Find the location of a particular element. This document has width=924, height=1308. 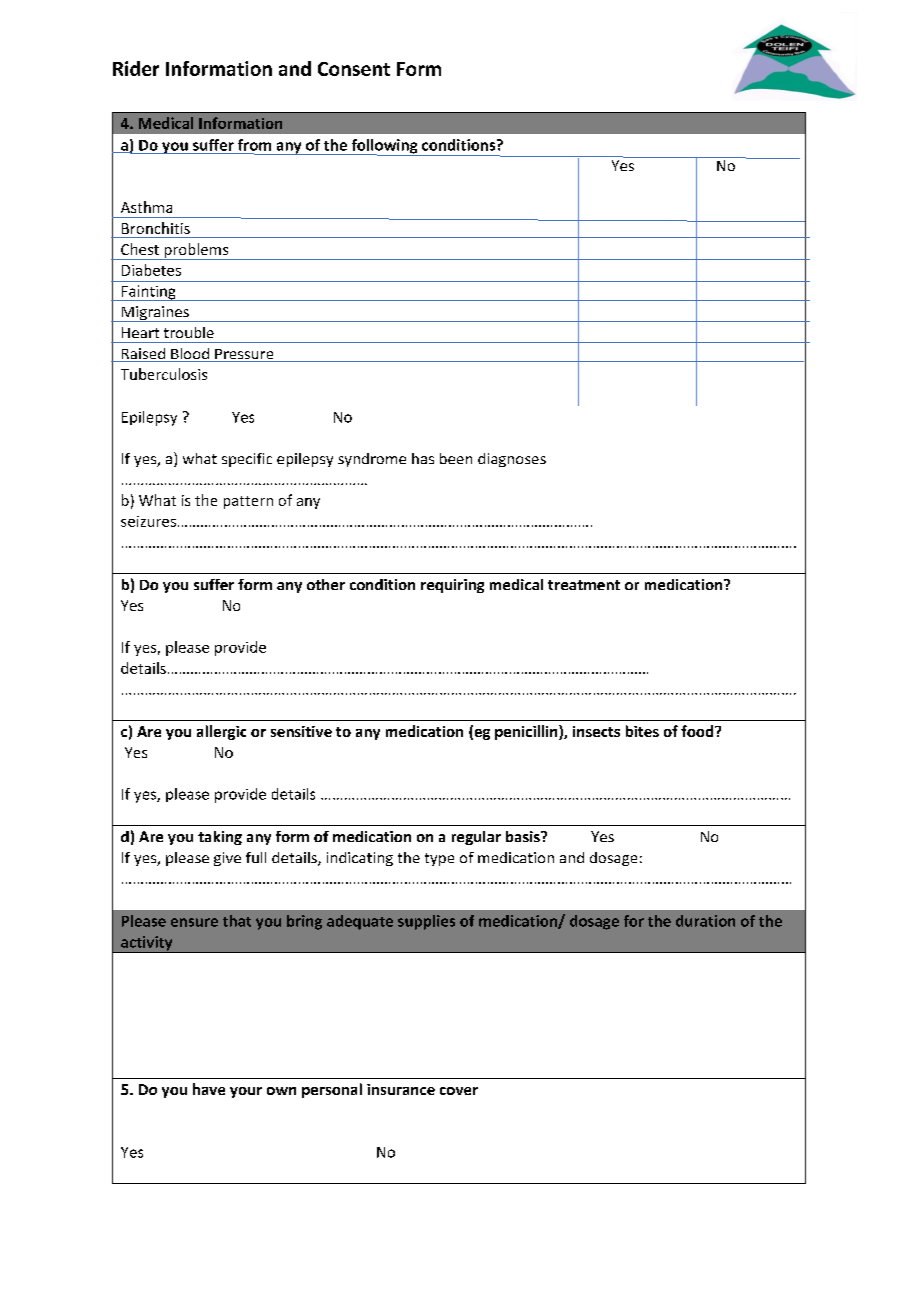

treatment is located at coordinates (584, 585).
